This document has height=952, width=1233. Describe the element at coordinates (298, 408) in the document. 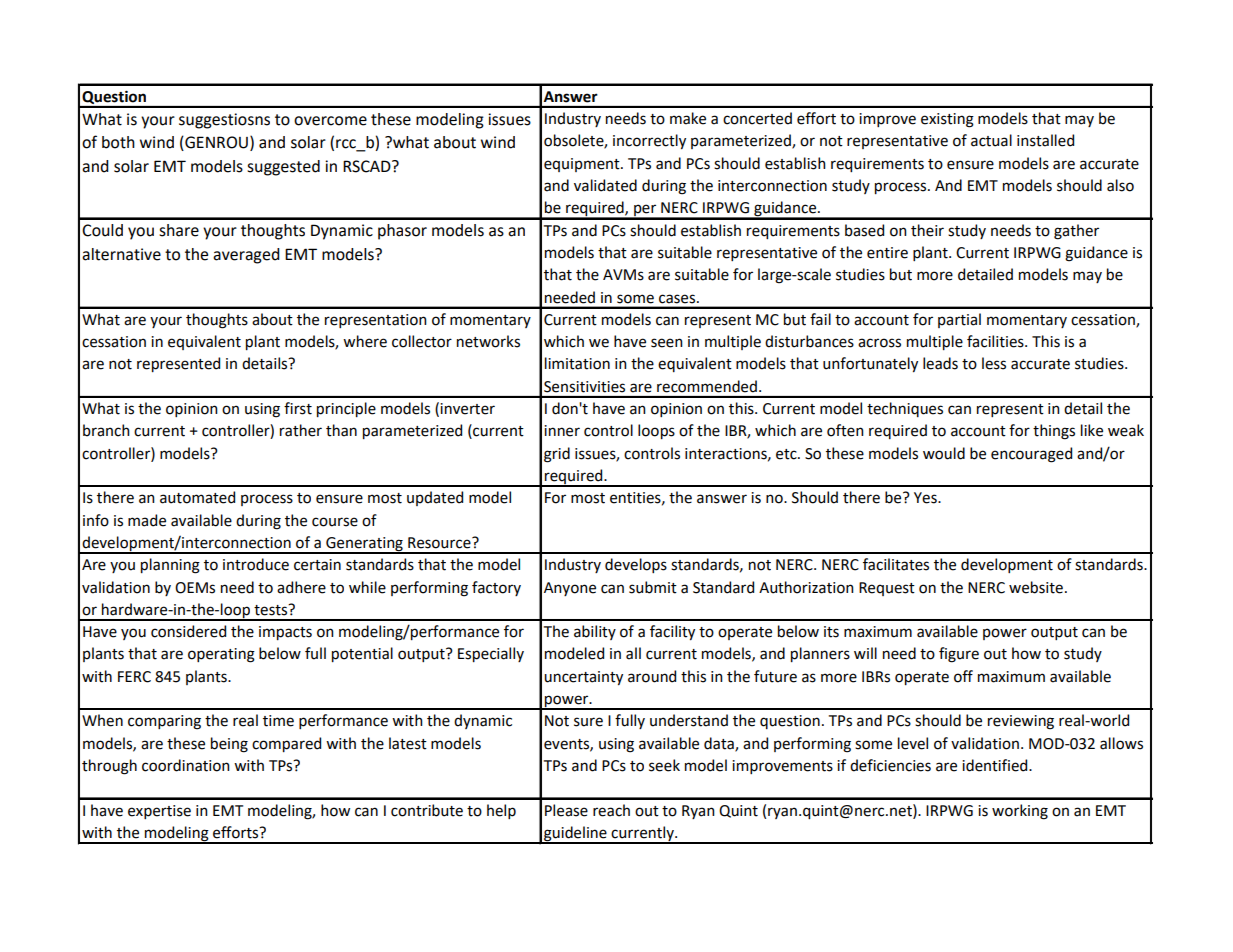

I see `first` at that location.
